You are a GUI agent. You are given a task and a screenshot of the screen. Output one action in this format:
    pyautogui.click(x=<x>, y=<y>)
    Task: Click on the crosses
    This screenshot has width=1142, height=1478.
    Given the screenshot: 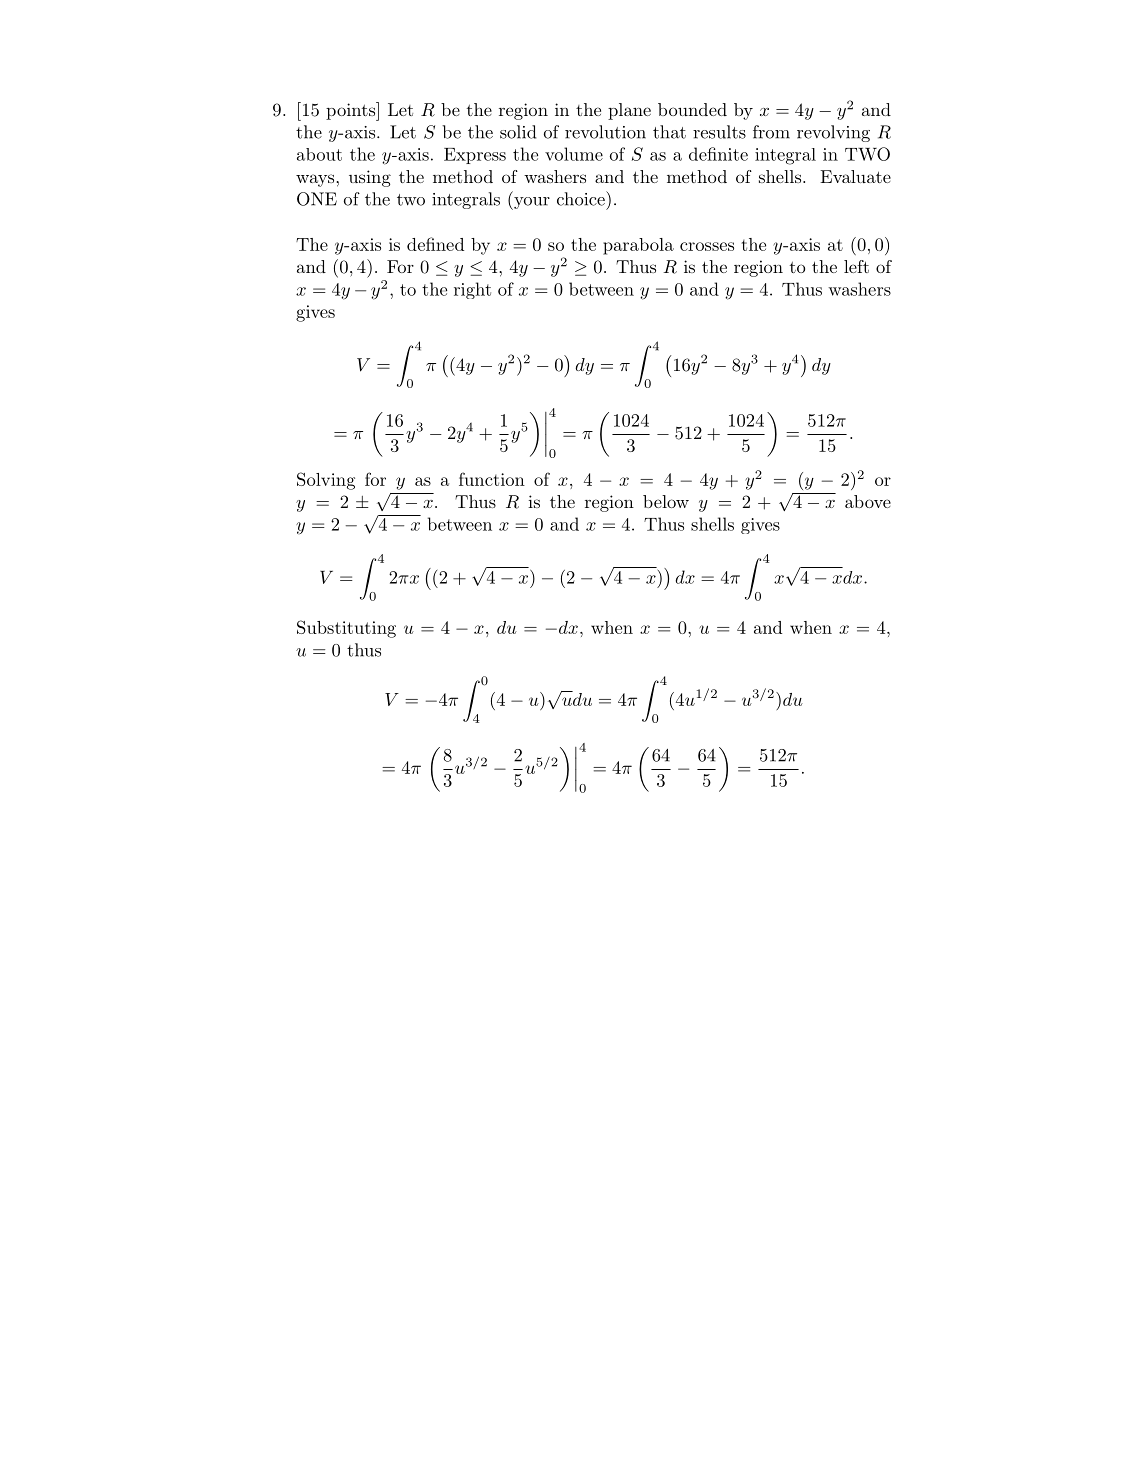 What is the action you would take?
    pyautogui.click(x=707, y=246)
